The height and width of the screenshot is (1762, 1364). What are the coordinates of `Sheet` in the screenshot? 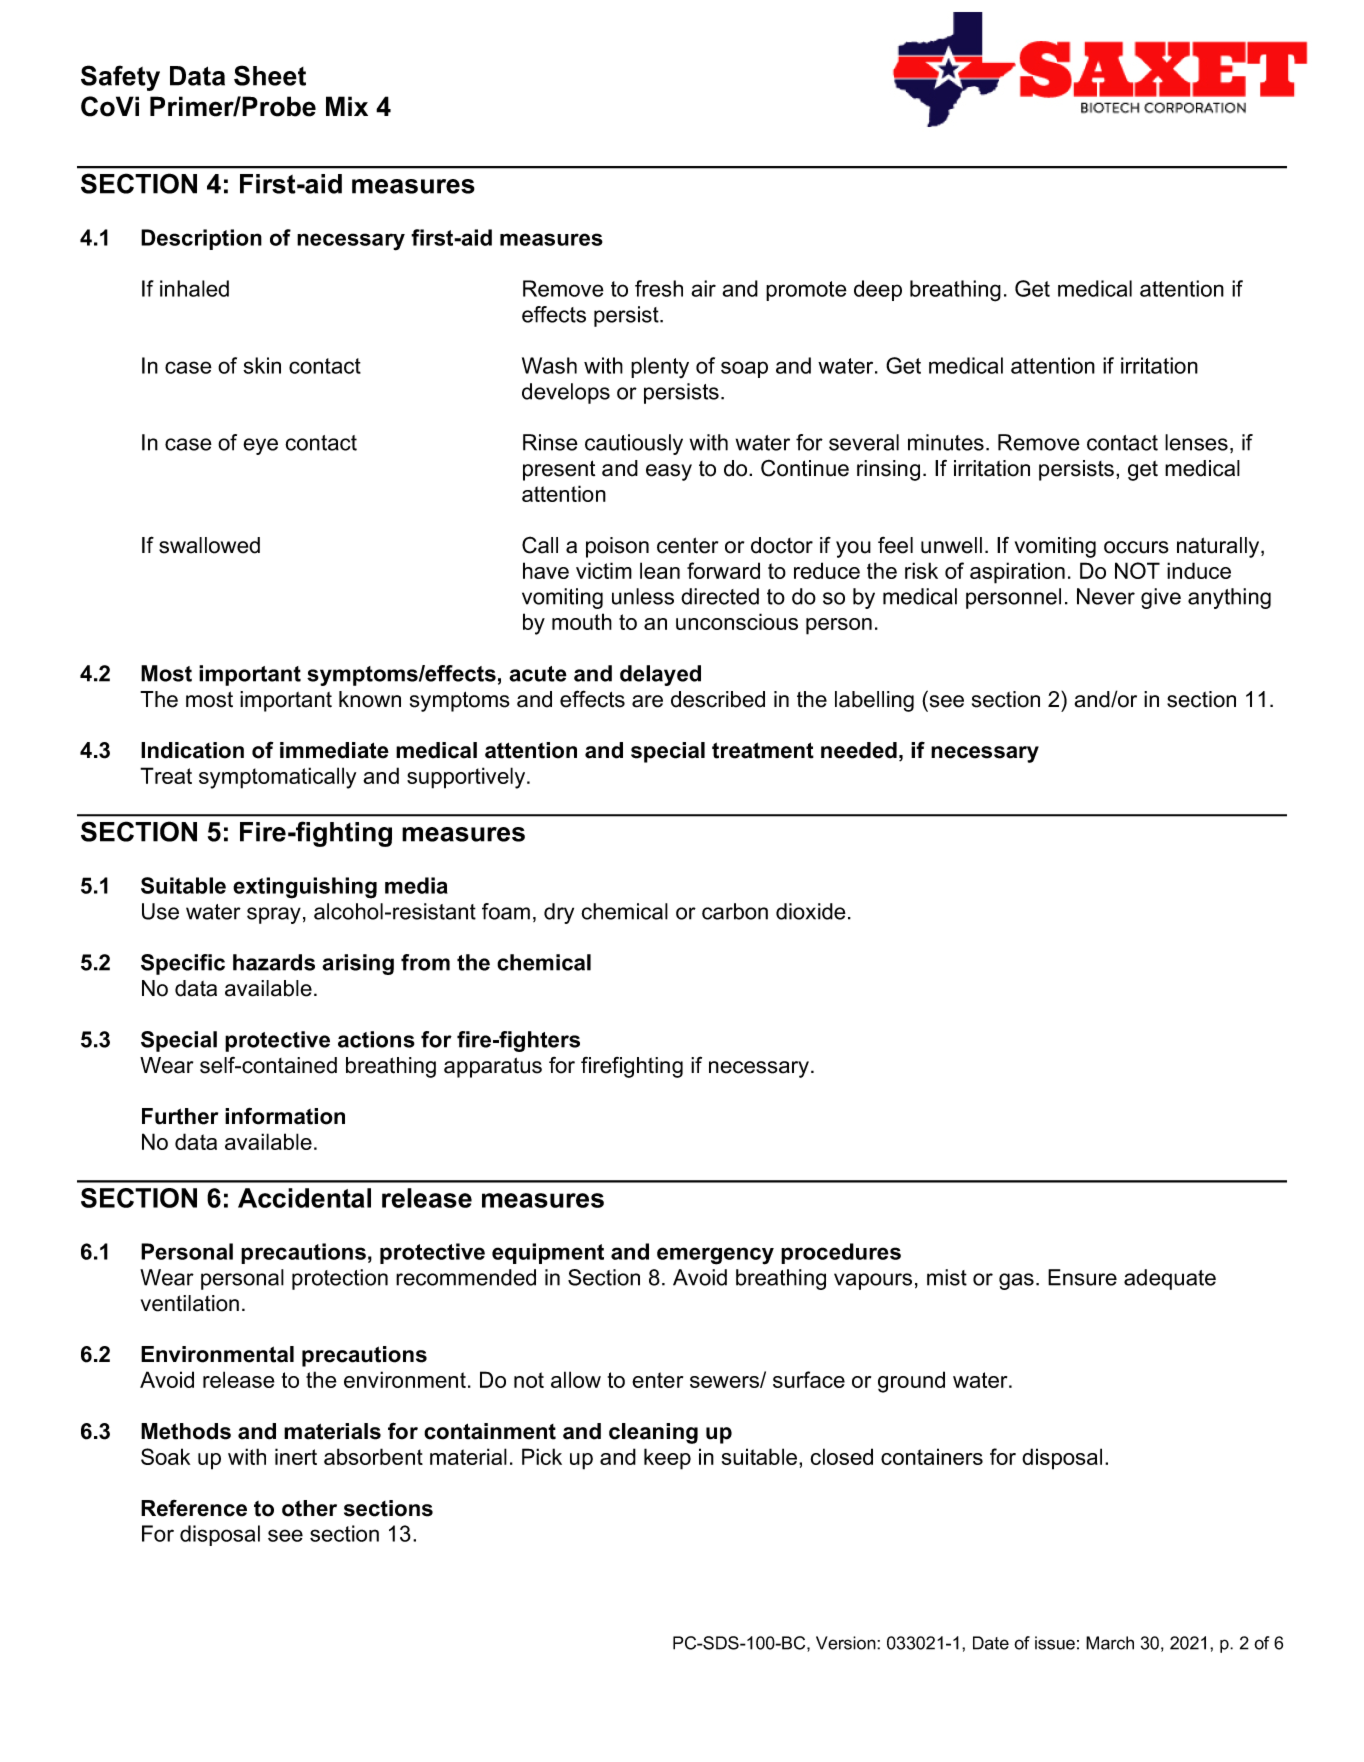 It's located at (270, 75).
